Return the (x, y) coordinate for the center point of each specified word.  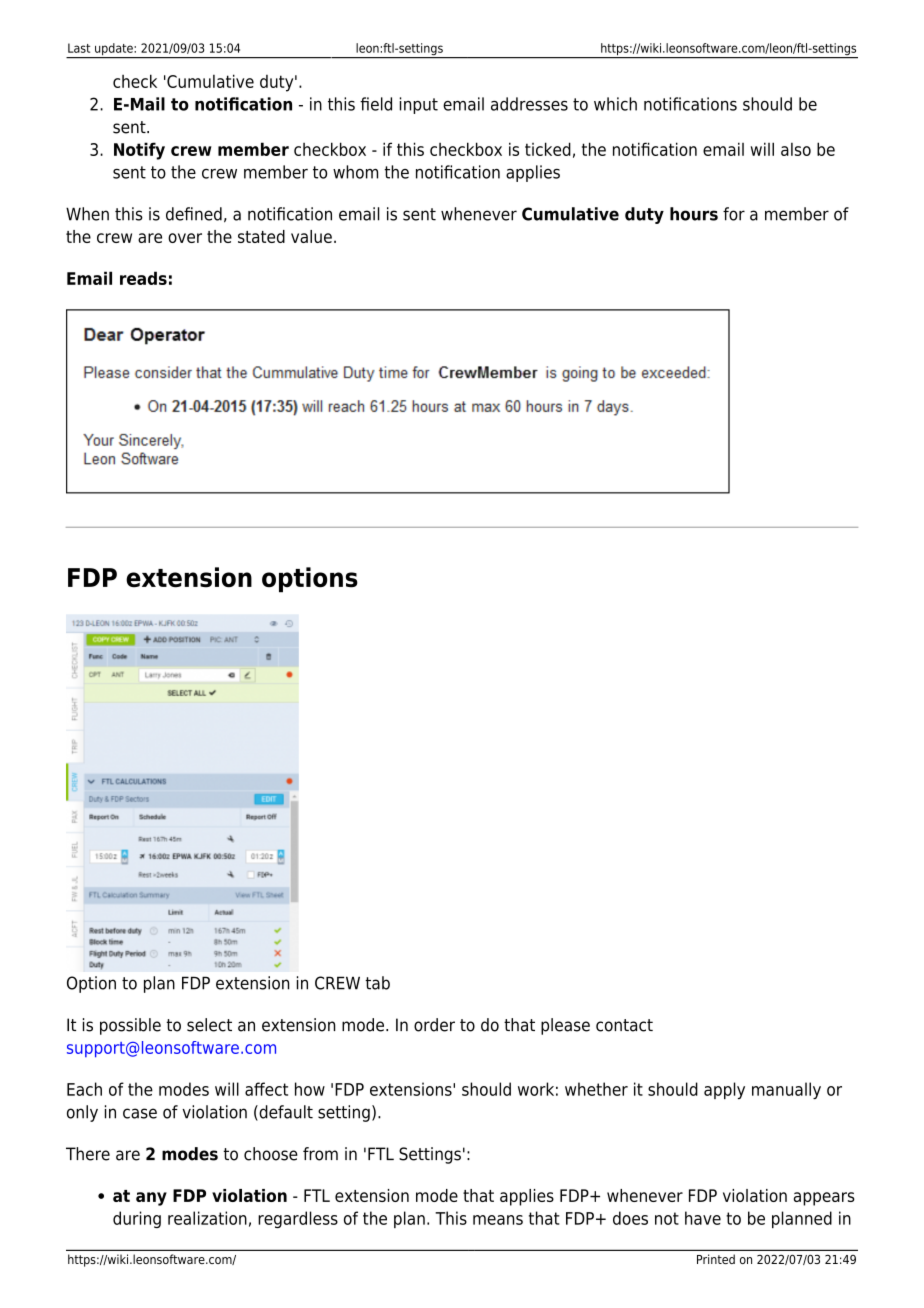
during (137, 1219)
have (703, 1218)
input (419, 105)
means (498, 1220)
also (796, 149)
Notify (139, 151)
